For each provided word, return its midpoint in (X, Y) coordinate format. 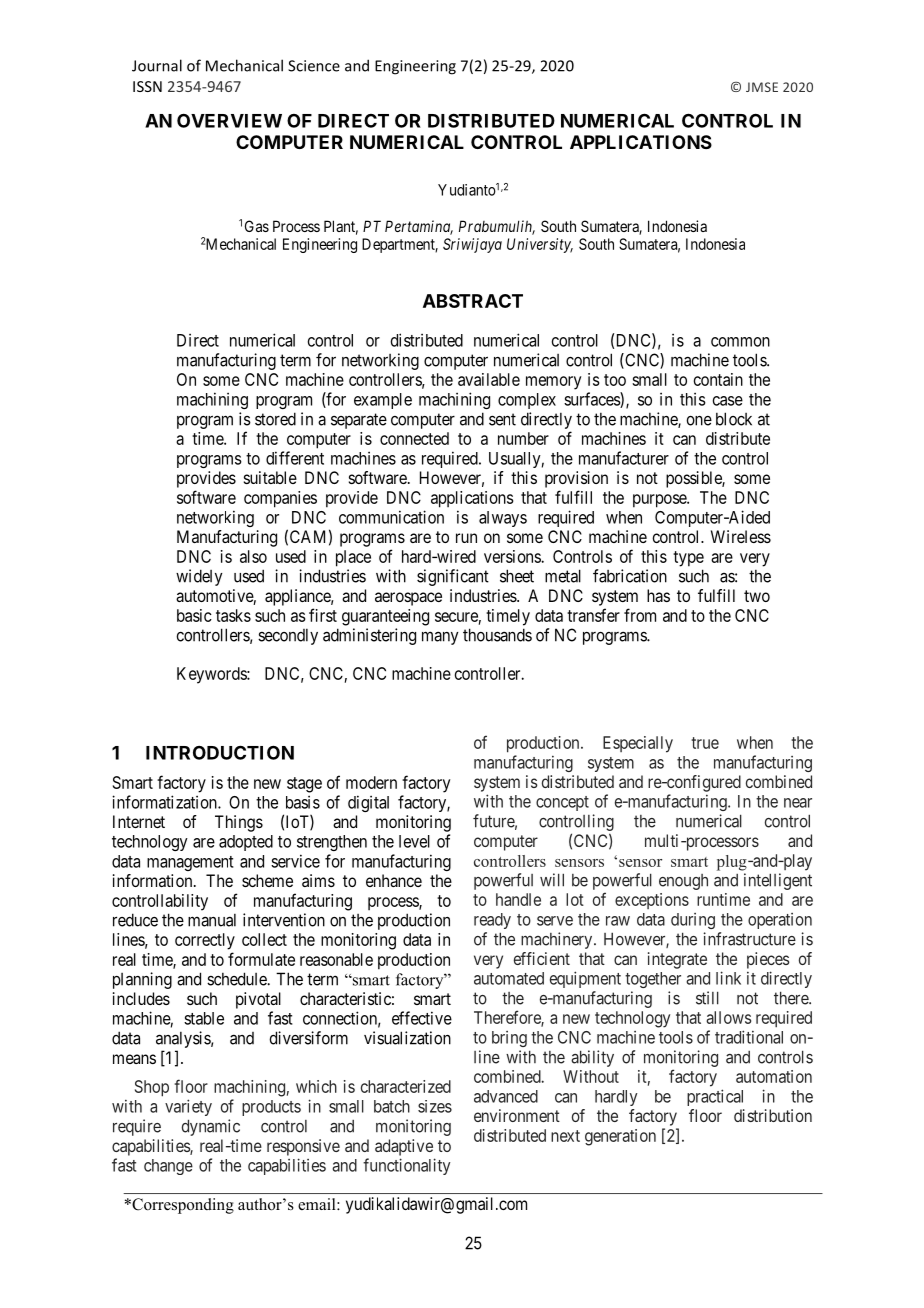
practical (715, 1097)
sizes (435, 1106)
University (540, 245)
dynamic (211, 1127)
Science (314, 66)
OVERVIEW (229, 120)
